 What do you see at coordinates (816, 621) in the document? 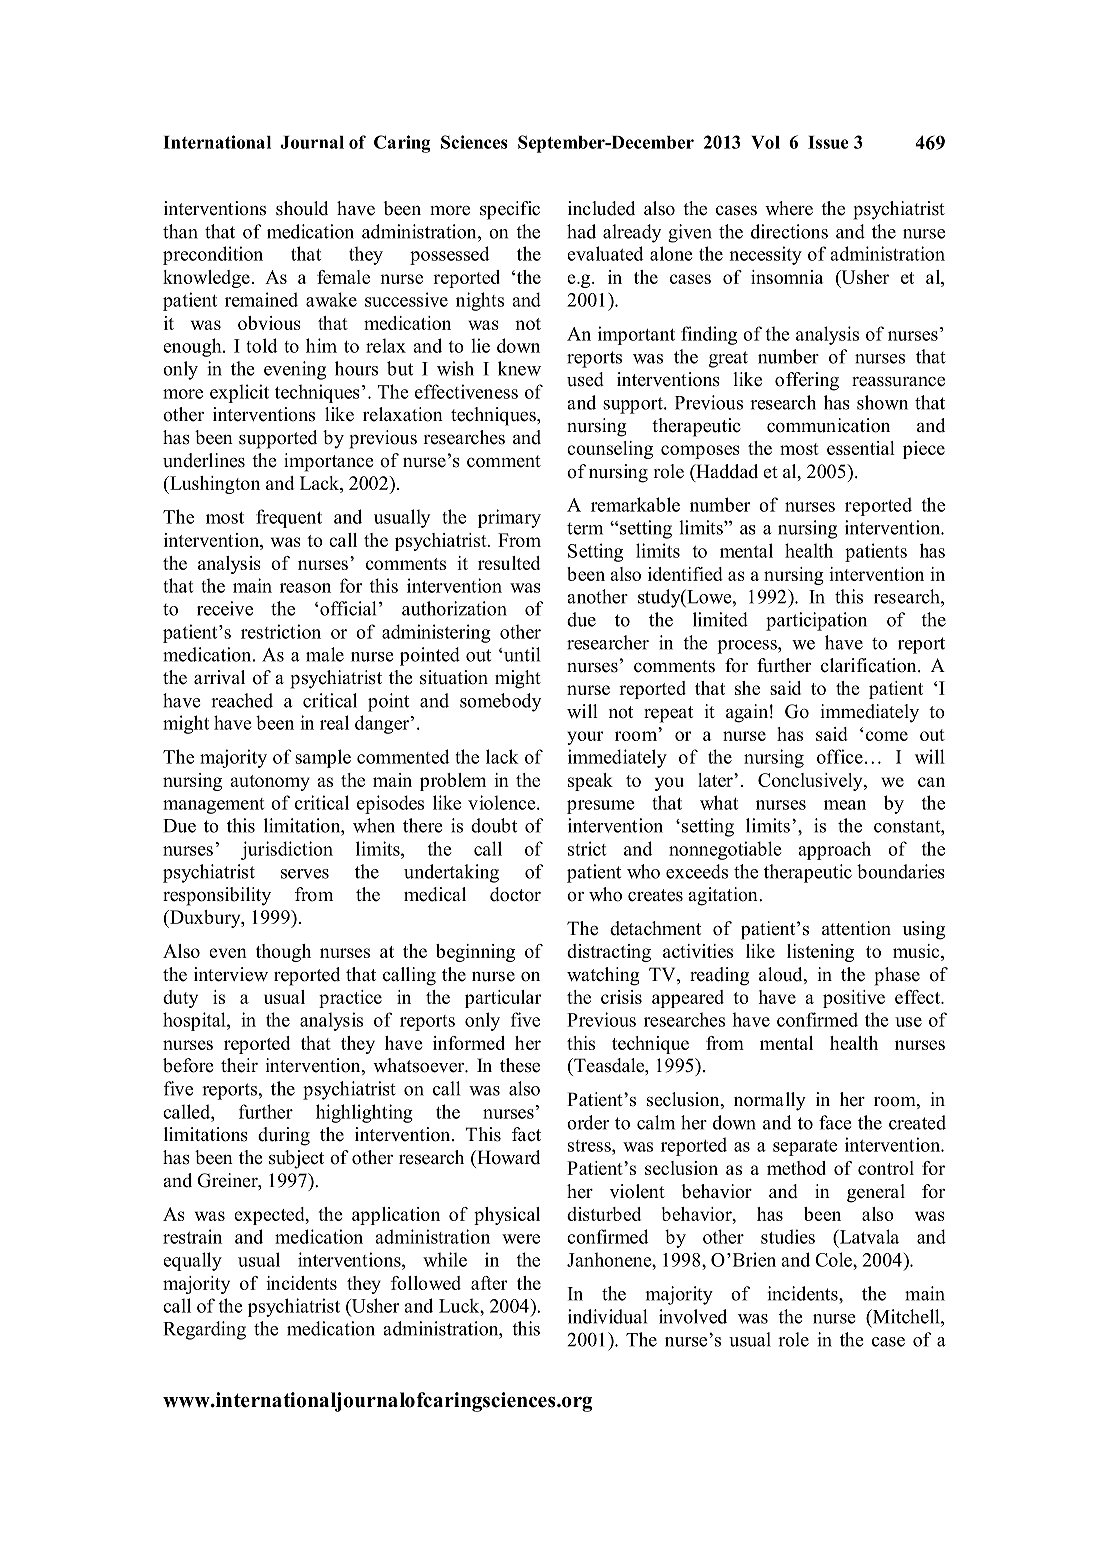
I see `participation` at bounding box center [816, 621].
